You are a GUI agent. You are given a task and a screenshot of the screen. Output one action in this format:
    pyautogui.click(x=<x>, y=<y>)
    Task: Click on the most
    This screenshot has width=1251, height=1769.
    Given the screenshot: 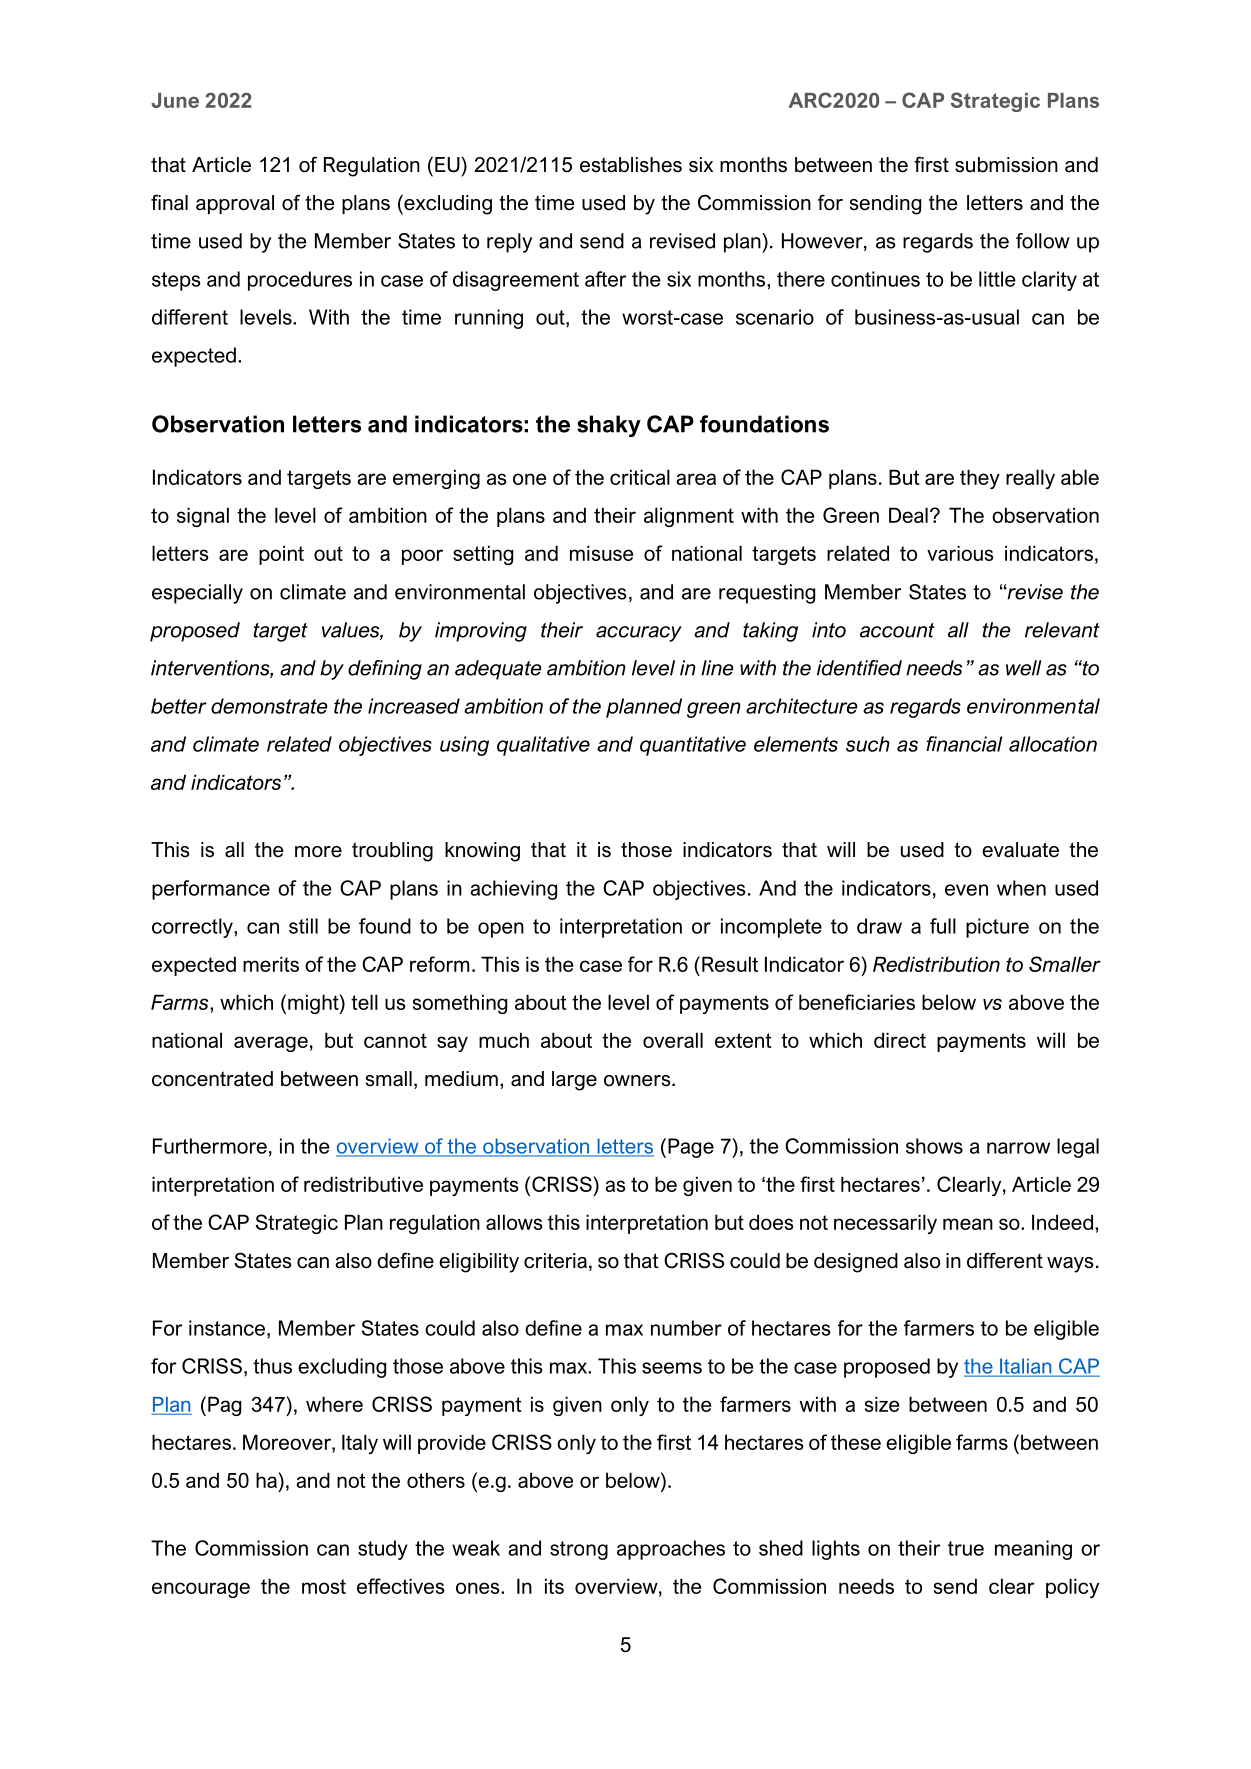 What is the action you would take?
    pyautogui.click(x=324, y=1586)
